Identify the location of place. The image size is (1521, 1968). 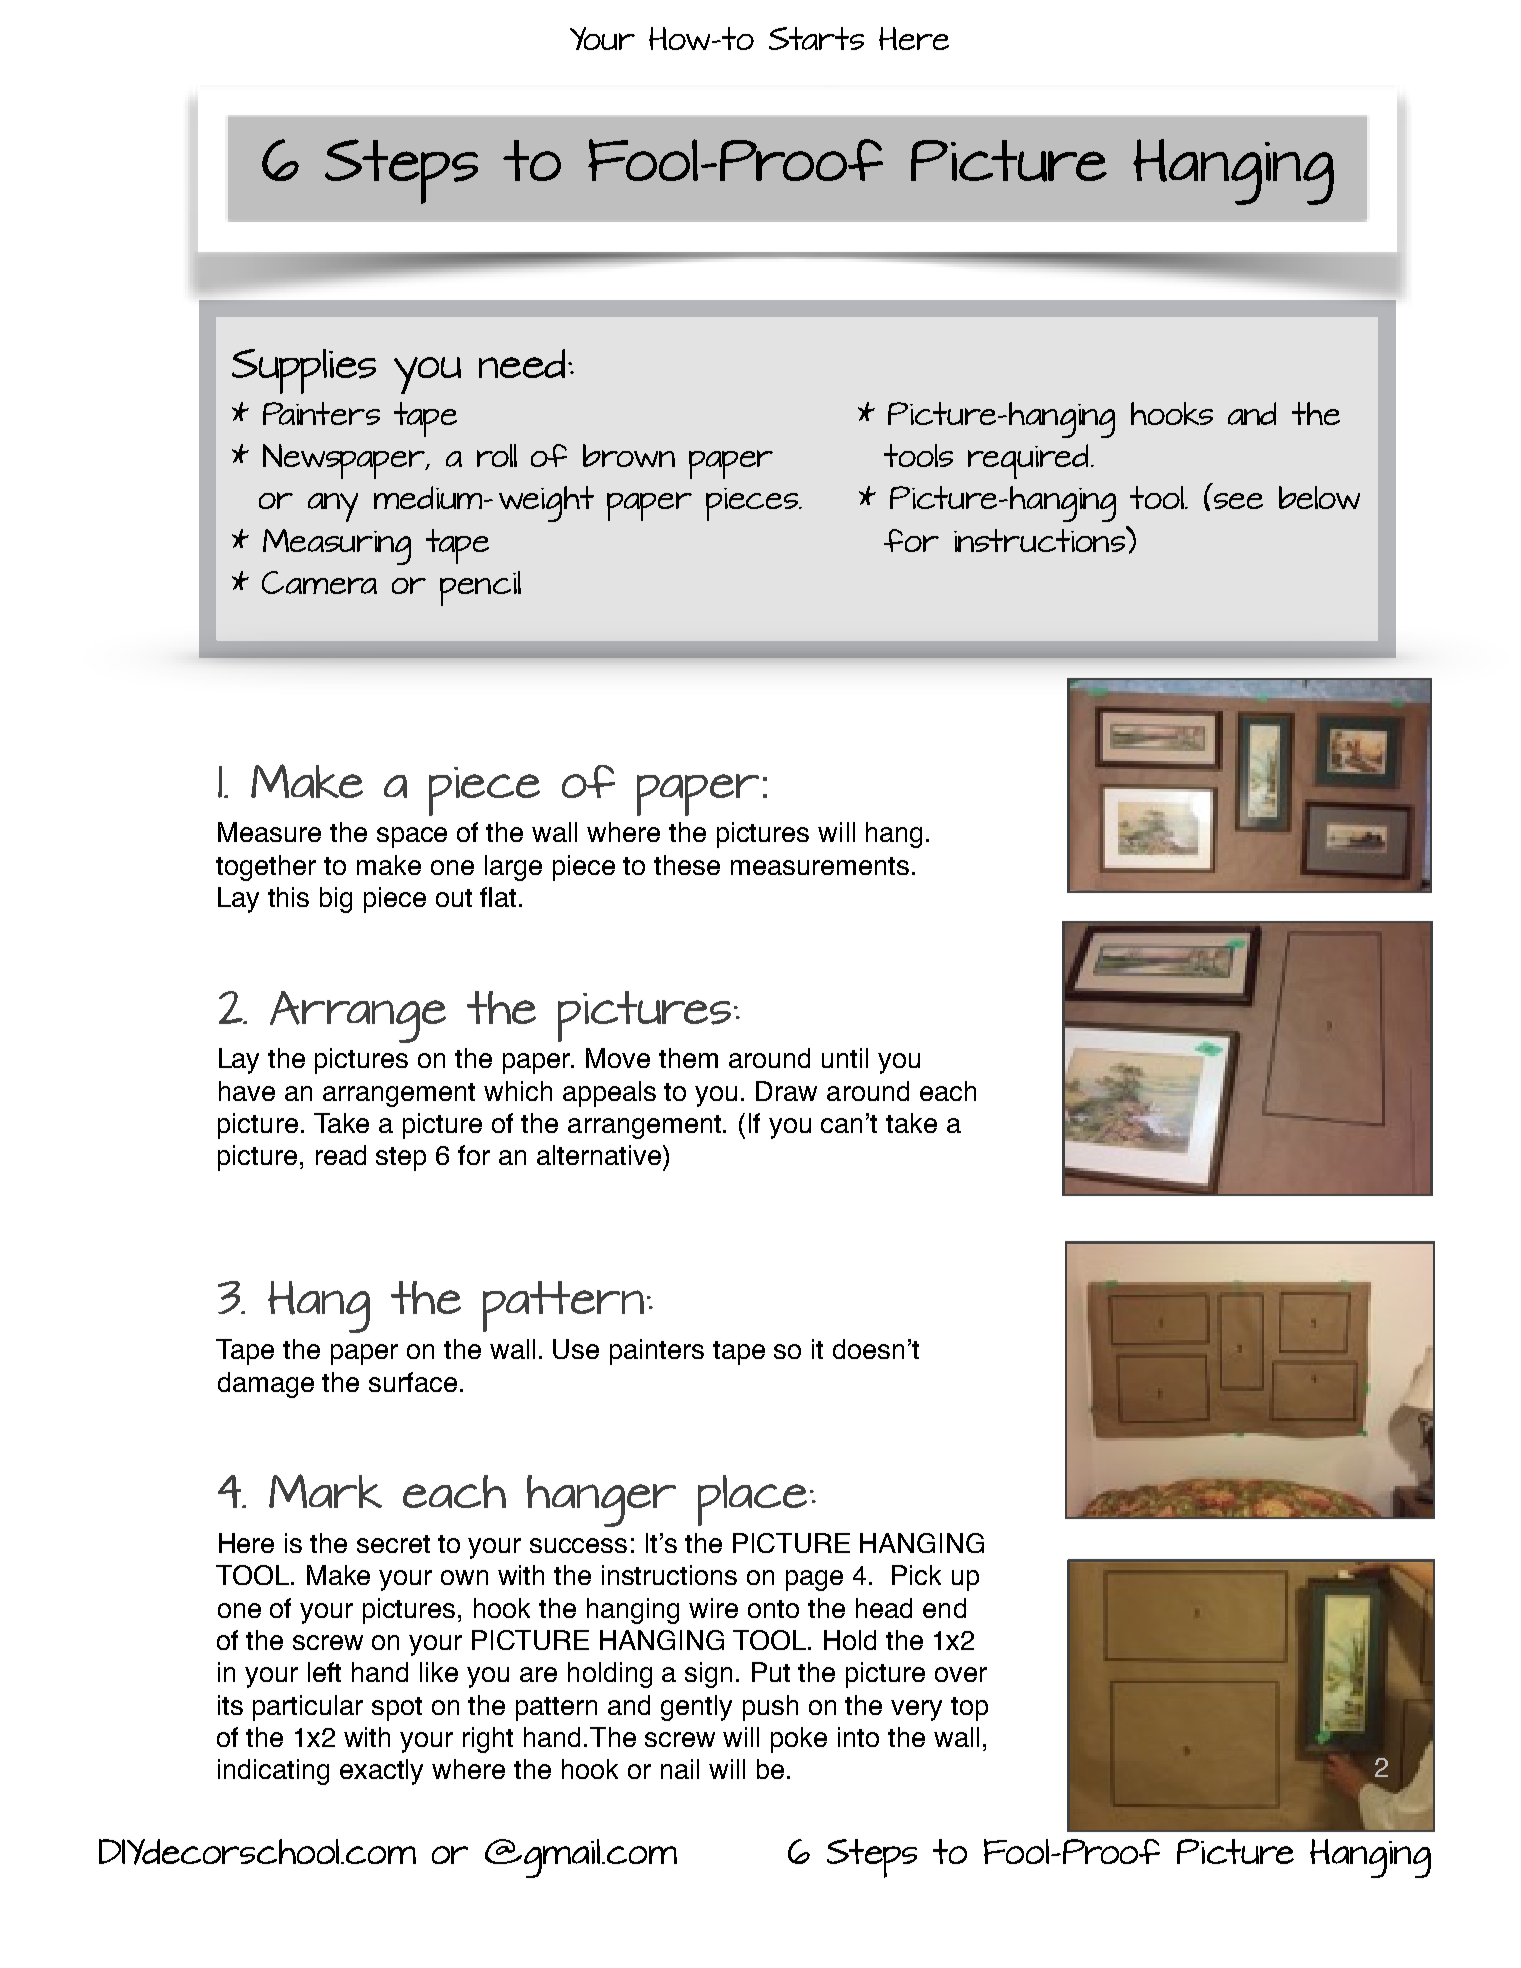
(752, 1500).
